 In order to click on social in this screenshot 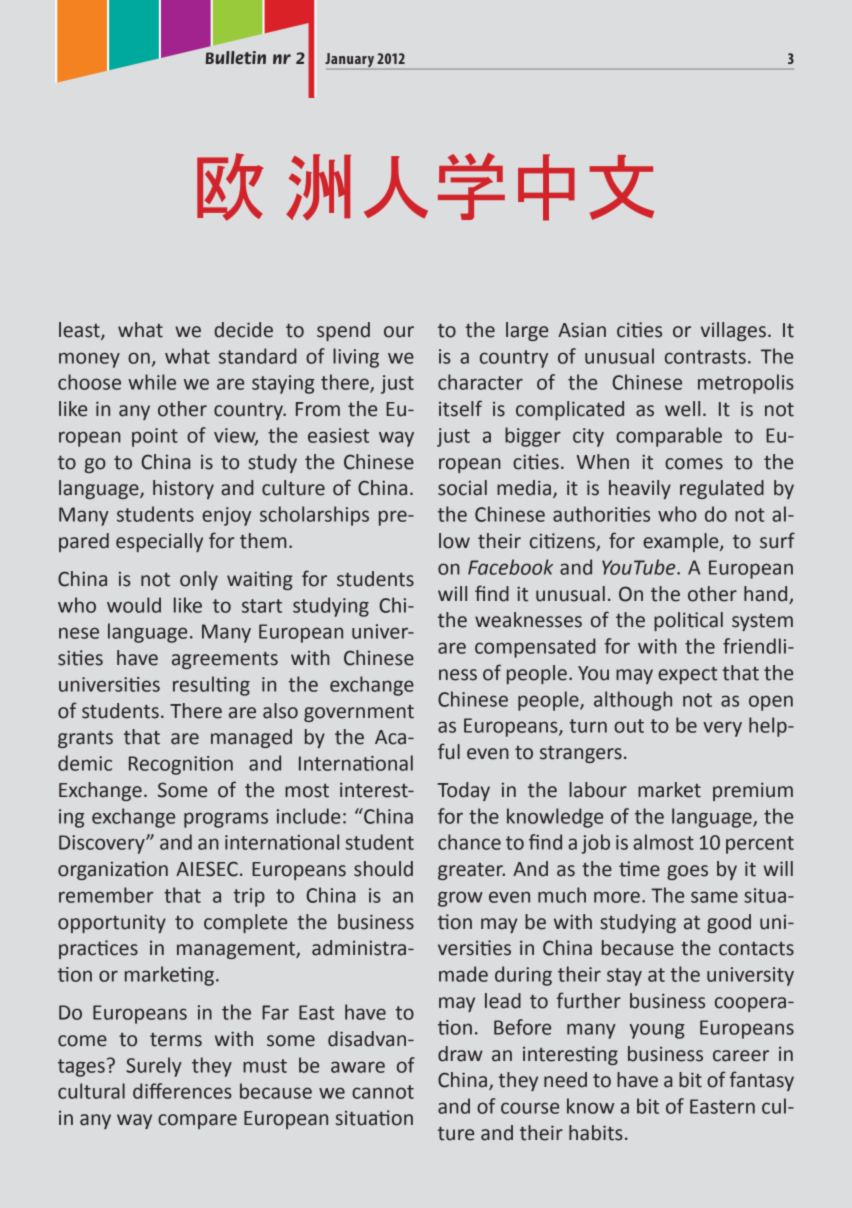, I will do `click(462, 488)`.
